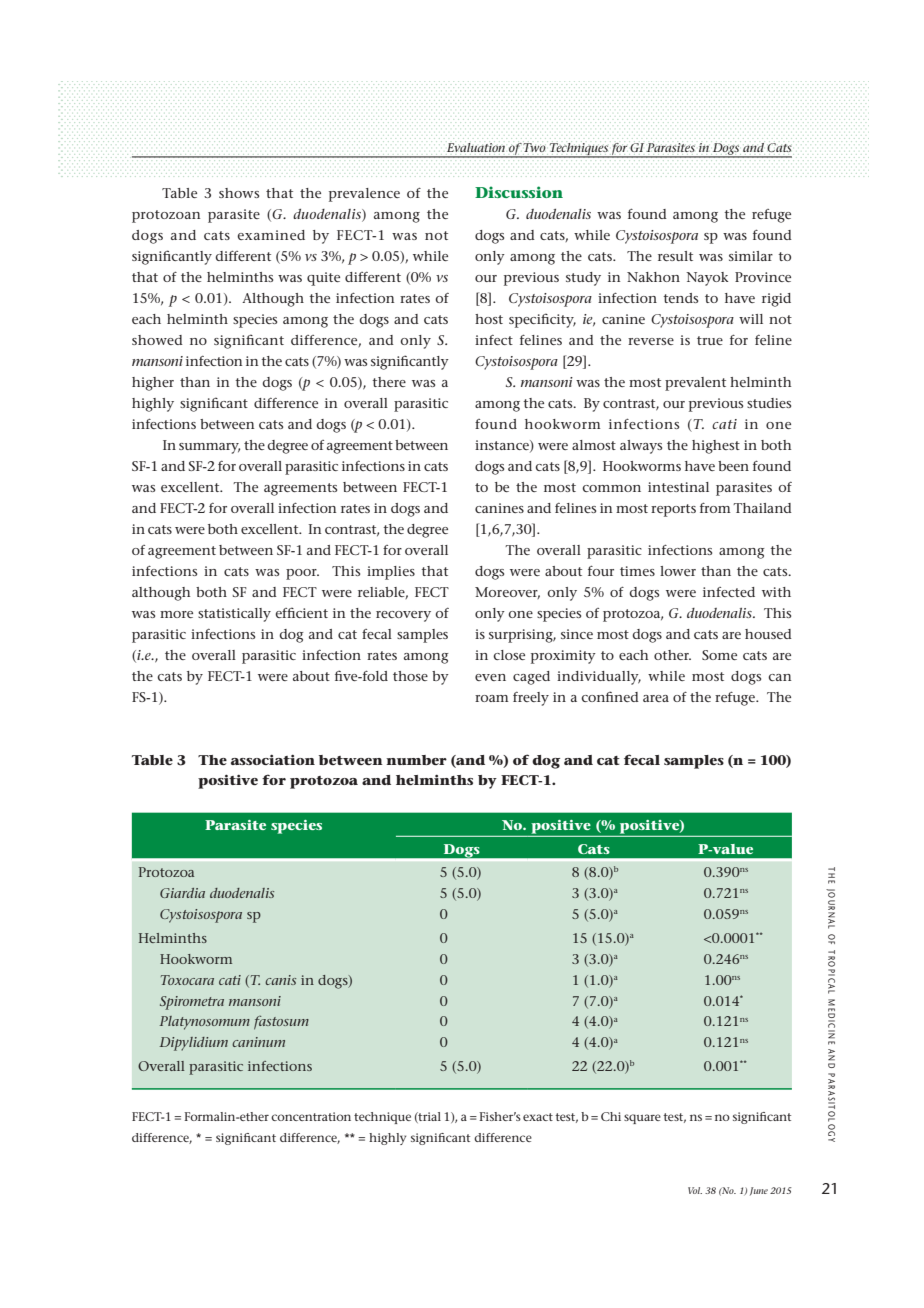 Image resolution: width=924 pixels, height=1308 pixels. What do you see at coordinates (391, 573) in the document?
I see `implies` at bounding box center [391, 573].
